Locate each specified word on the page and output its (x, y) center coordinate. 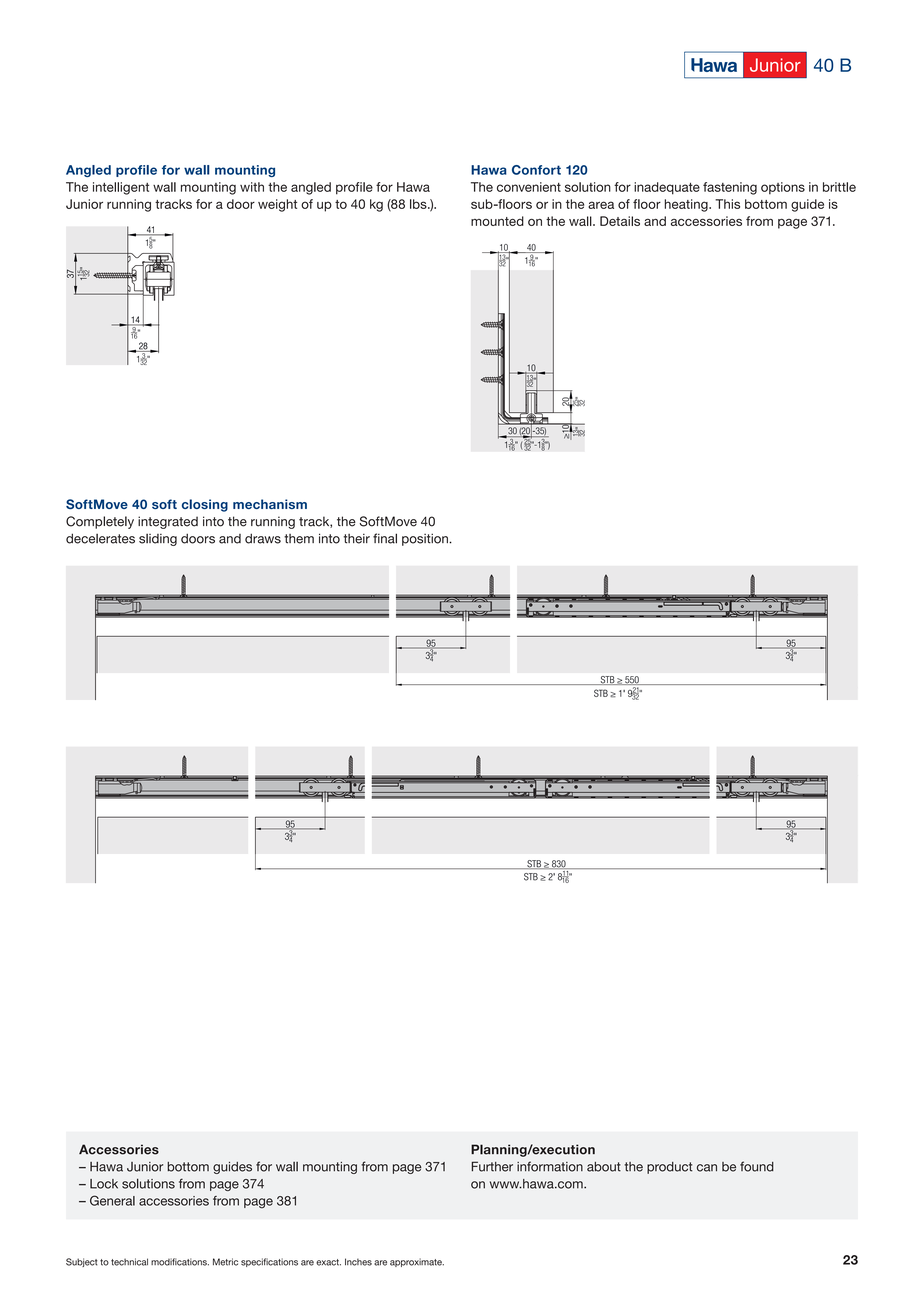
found (757, 1166)
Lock (104, 1184)
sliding (158, 540)
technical (129, 1262)
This (727, 204)
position (426, 539)
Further (492, 1166)
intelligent (121, 188)
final (385, 538)
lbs (419, 204)
